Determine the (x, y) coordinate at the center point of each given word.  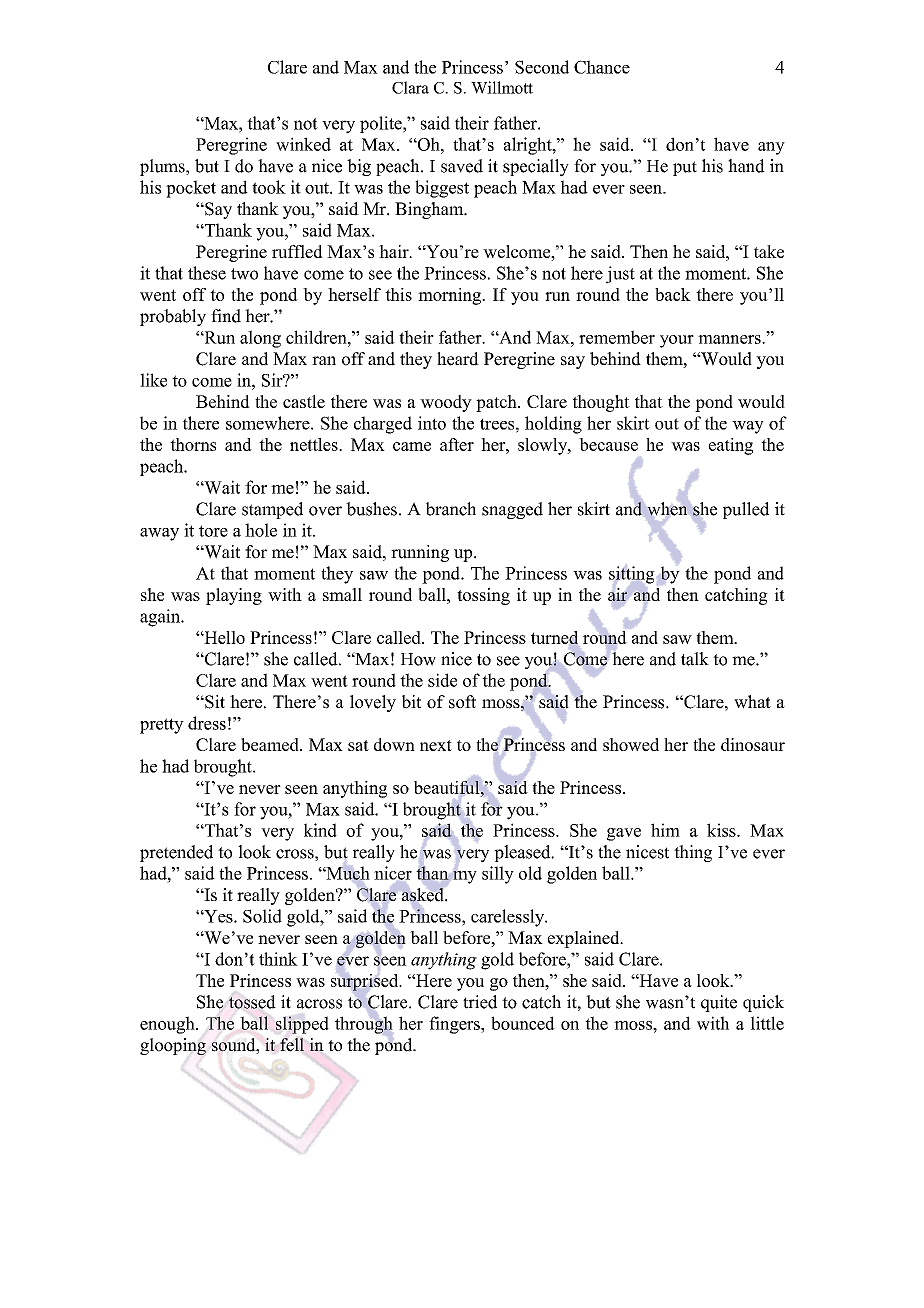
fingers (455, 1025)
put (685, 168)
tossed (252, 1002)
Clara (410, 87)
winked (303, 144)
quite (719, 1003)
